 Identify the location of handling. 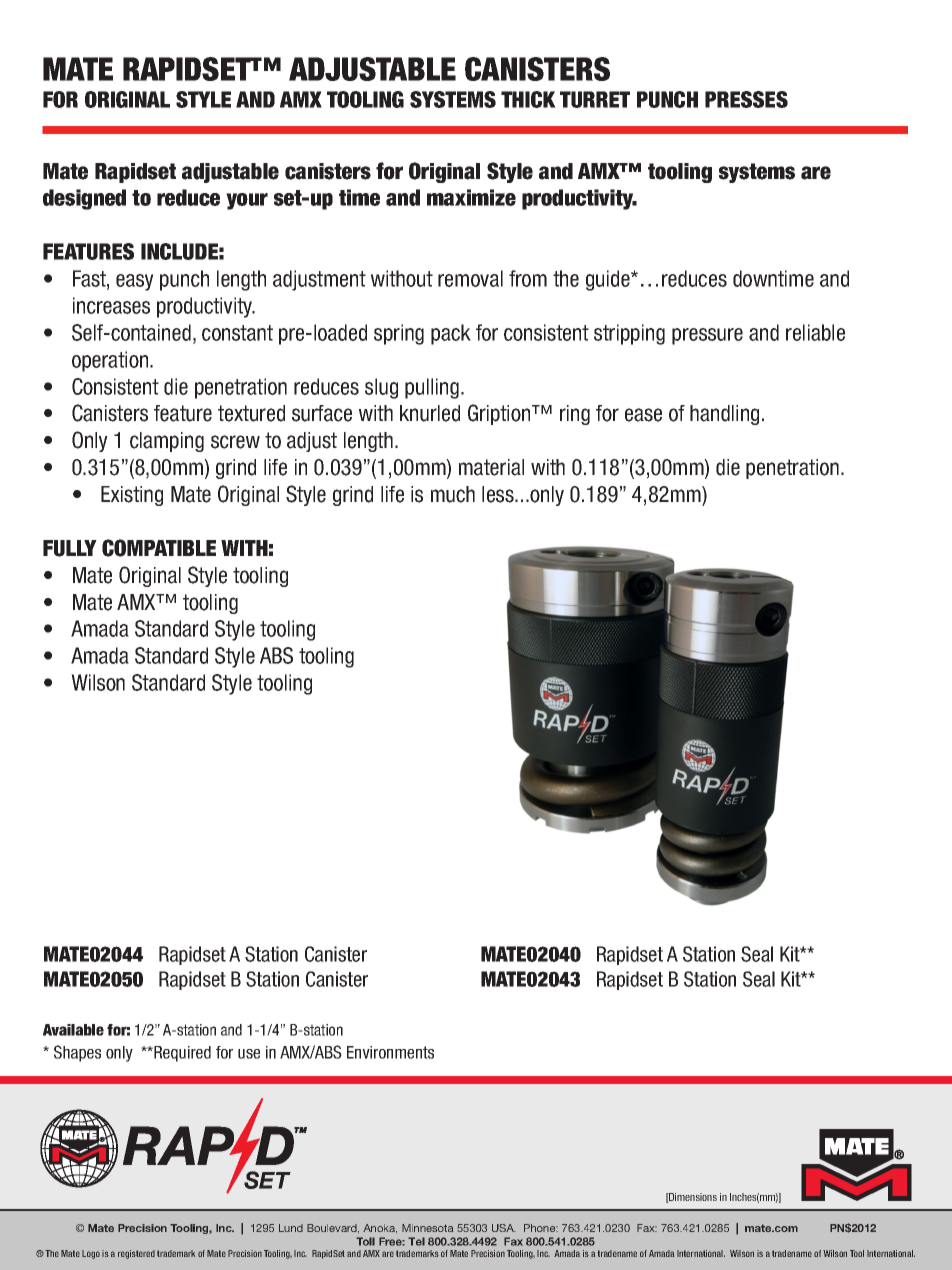
(724, 415).
